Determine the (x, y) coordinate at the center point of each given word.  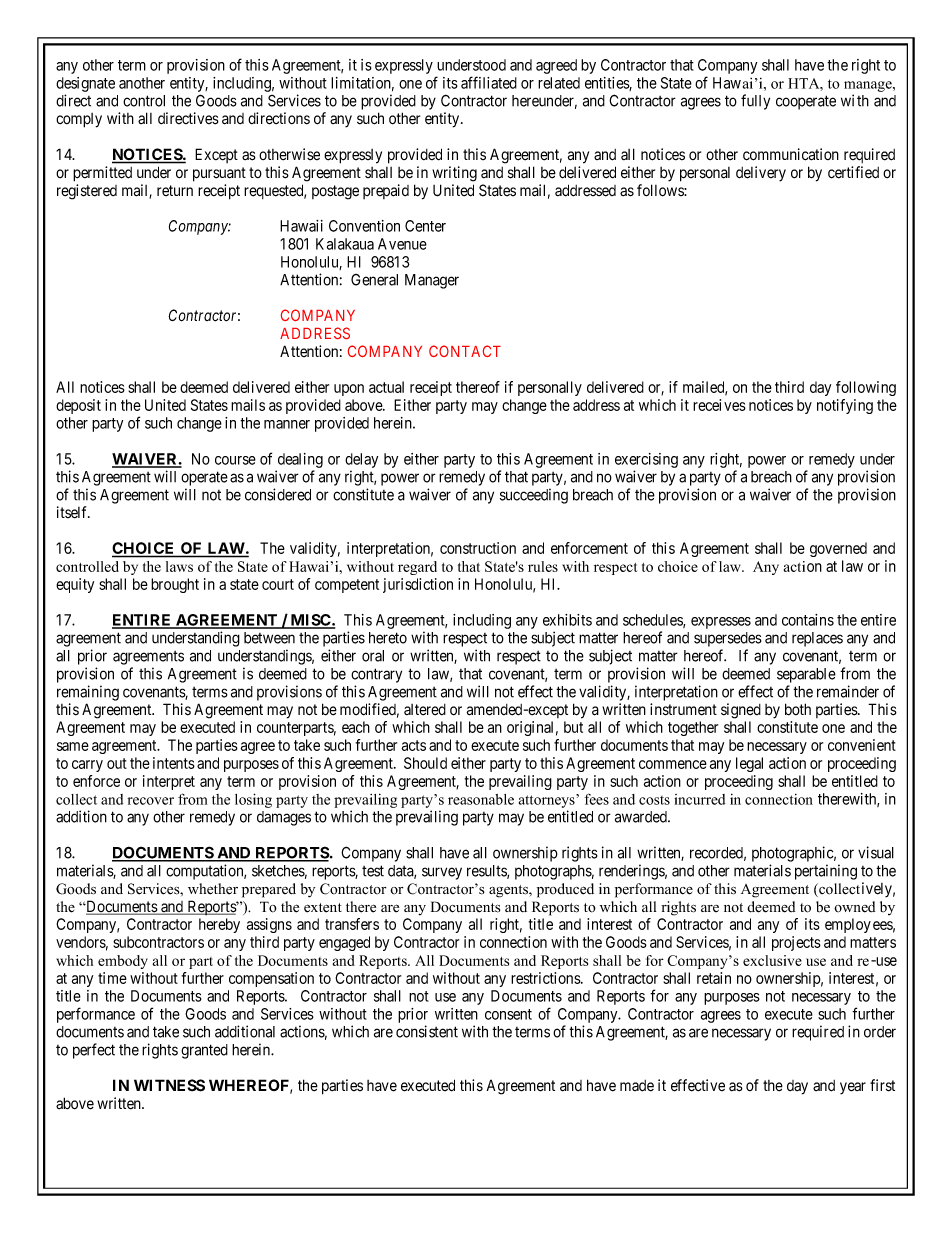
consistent (427, 1031)
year (853, 1088)
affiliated (489, 82)
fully (755, 102)
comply (79, 120)
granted (204, 1051)
